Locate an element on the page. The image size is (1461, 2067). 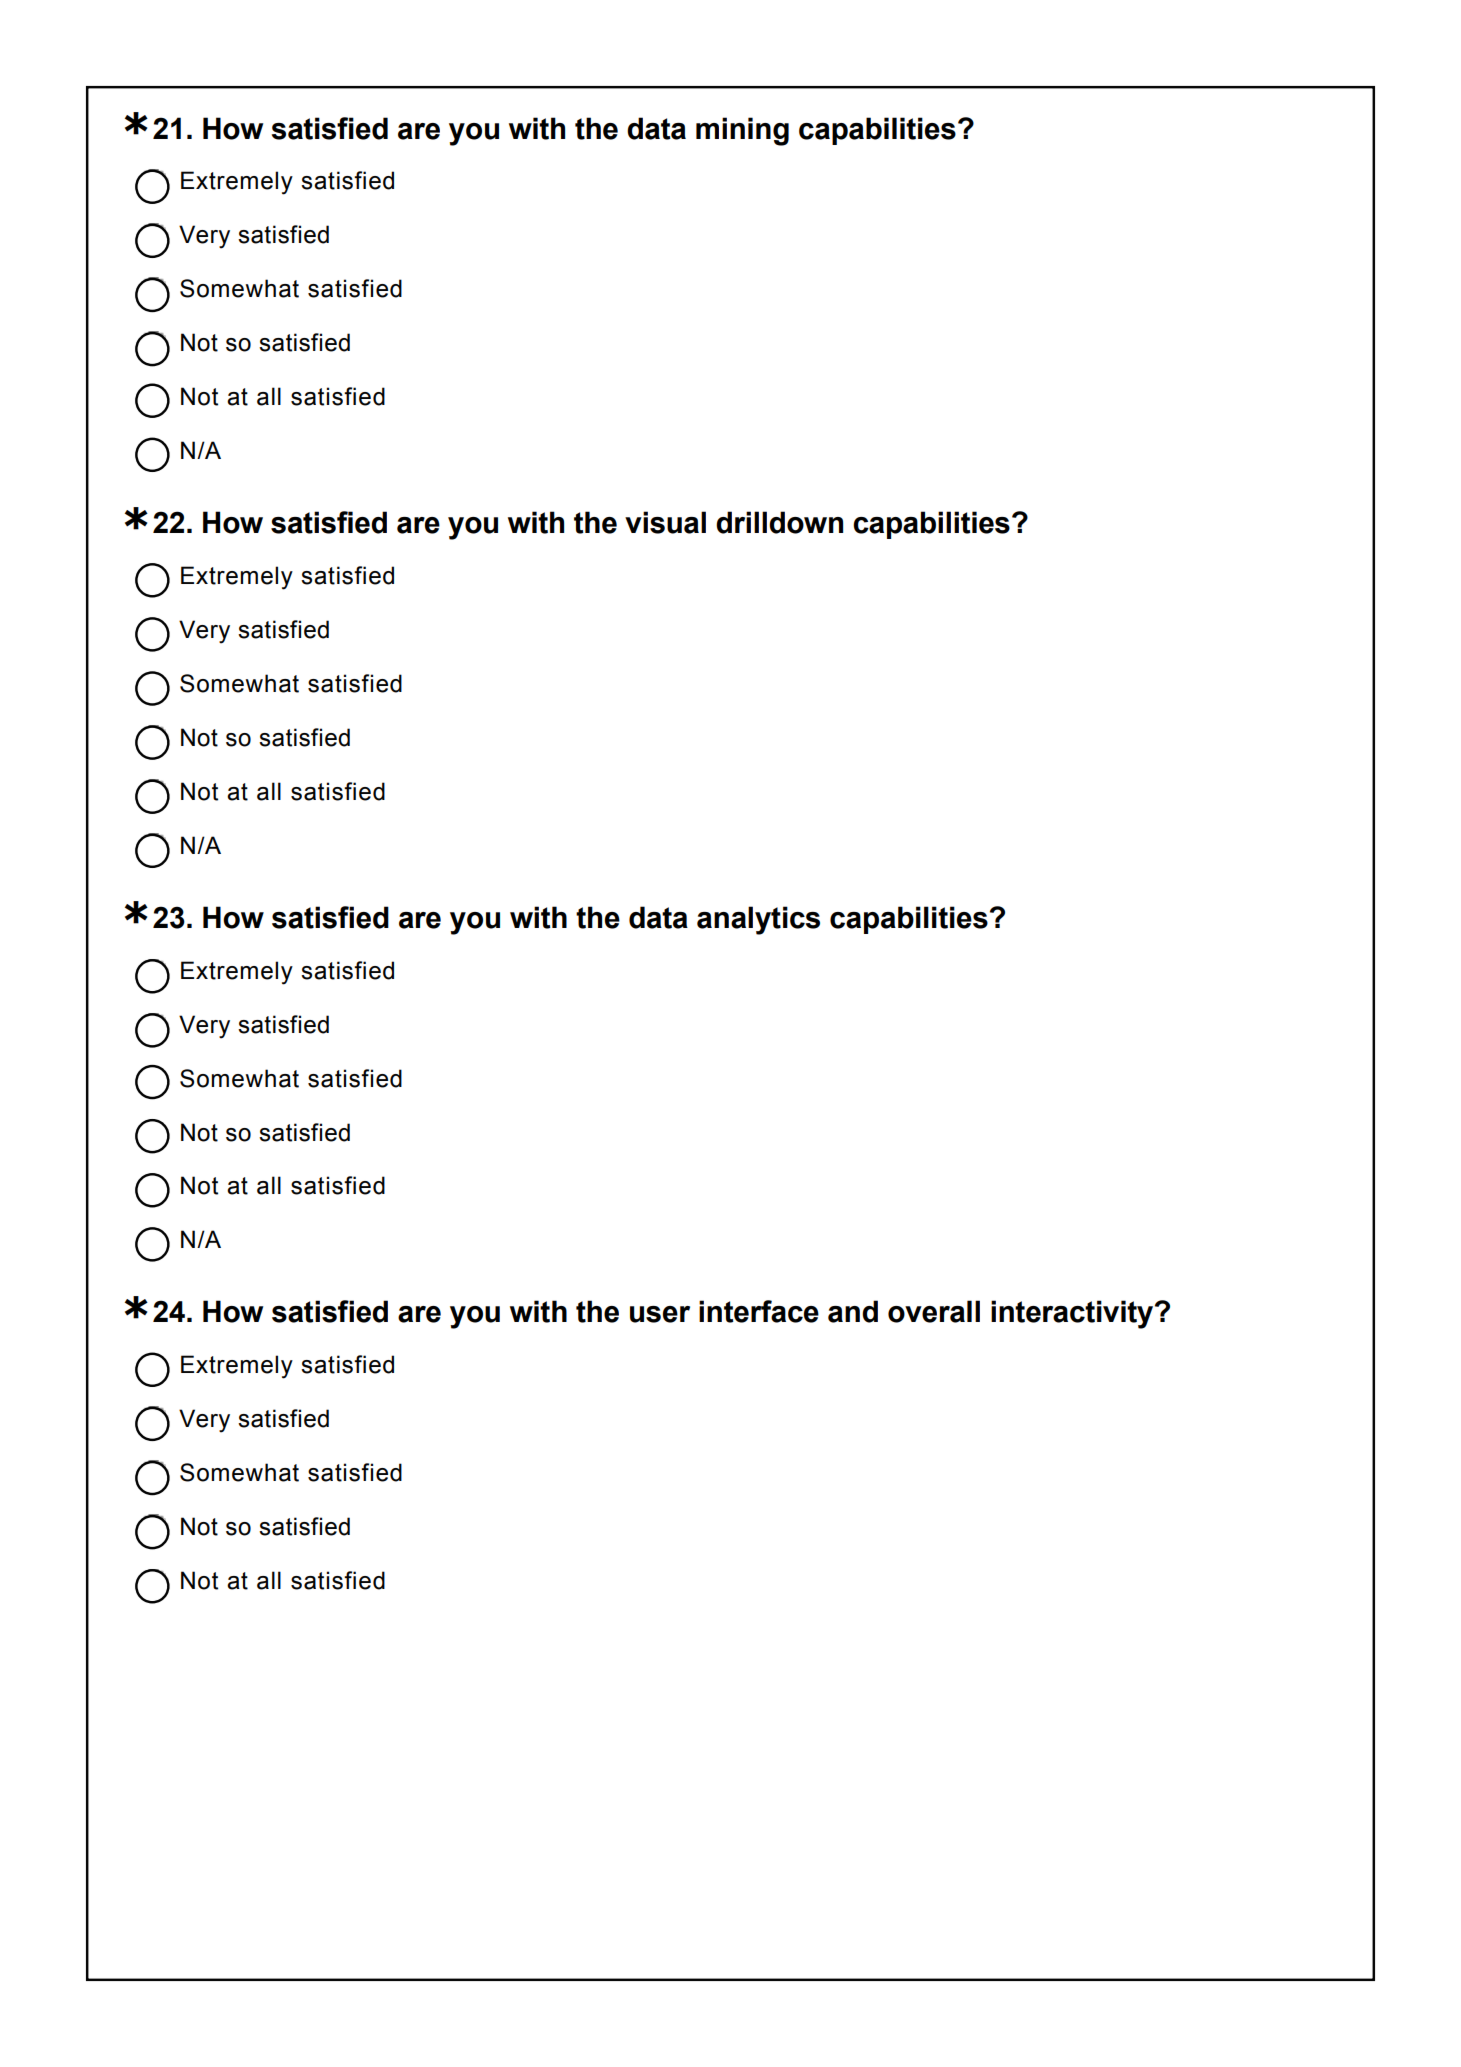
interface is located at coordinates (759, 1311).
